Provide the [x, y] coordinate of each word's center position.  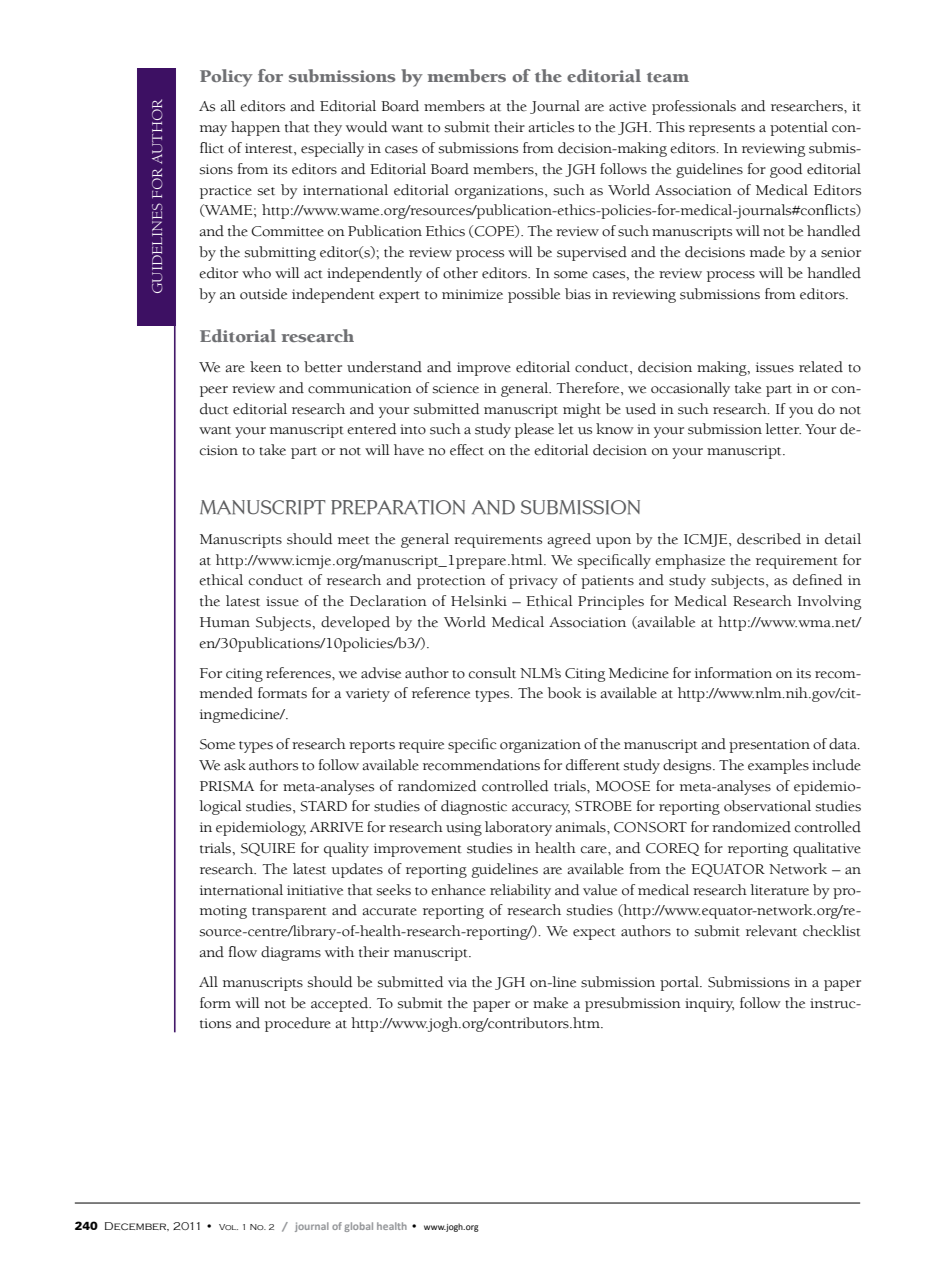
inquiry [709, 1005]
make [550, 1003]
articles [551, 127]
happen [255, 128]
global [358, 1227]
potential [799, 128]
